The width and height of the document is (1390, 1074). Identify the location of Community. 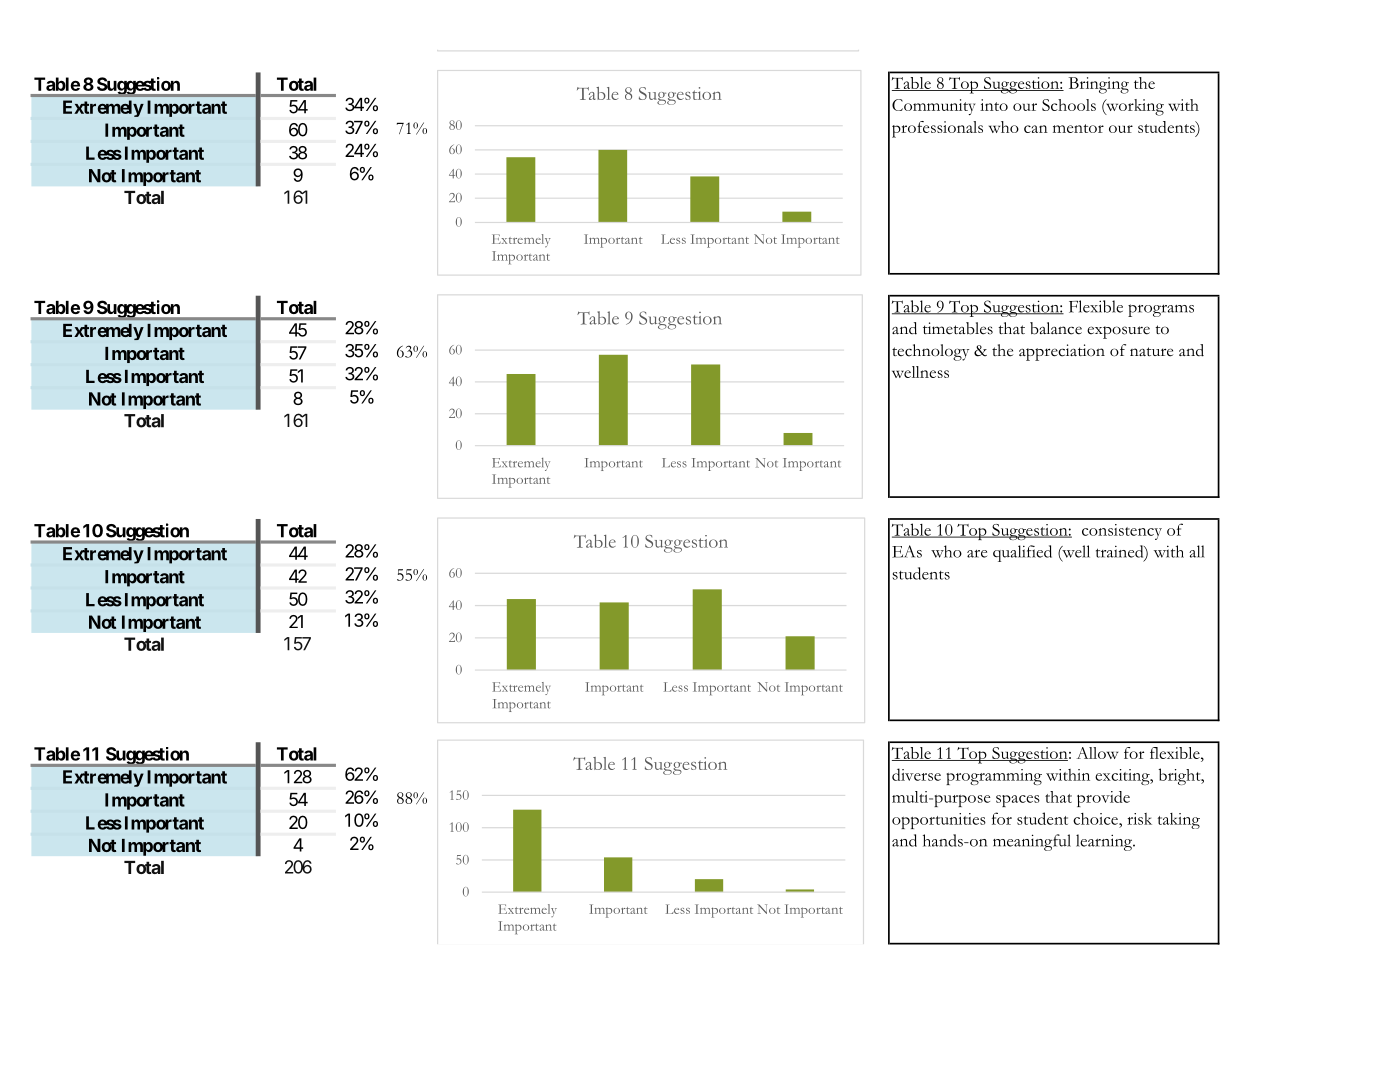
(933, 107).
